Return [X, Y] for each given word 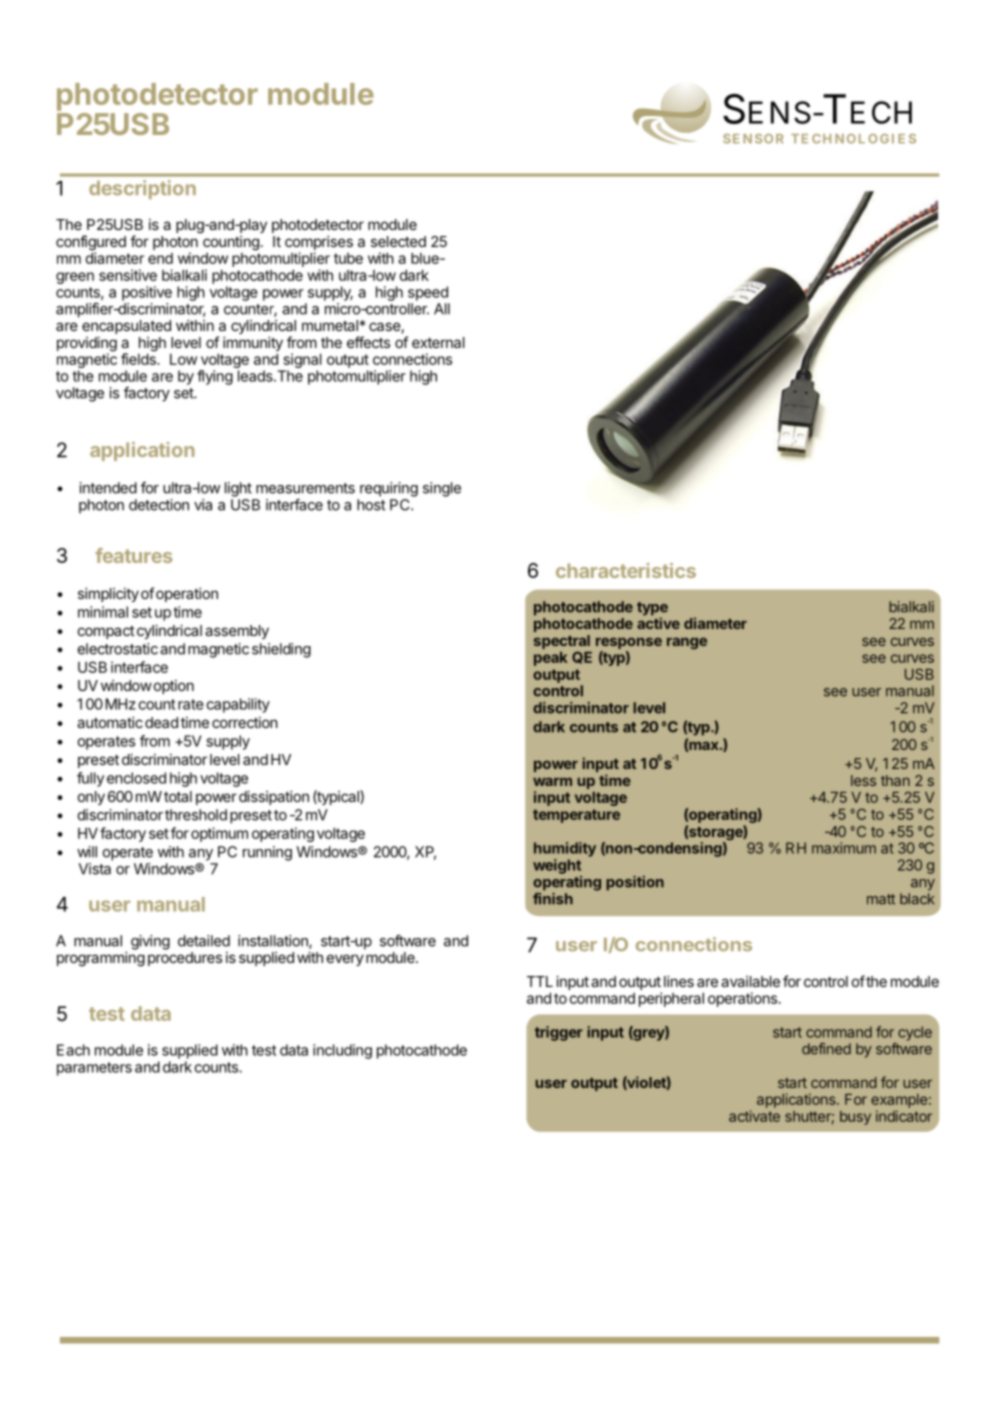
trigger [559, 1033]
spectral [562, 643]
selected [398, 241]
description [142, 189]
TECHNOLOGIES [853, 139]
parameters [94, 1069]
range [687, 643]
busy [855, 1118]
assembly [237, 632]
